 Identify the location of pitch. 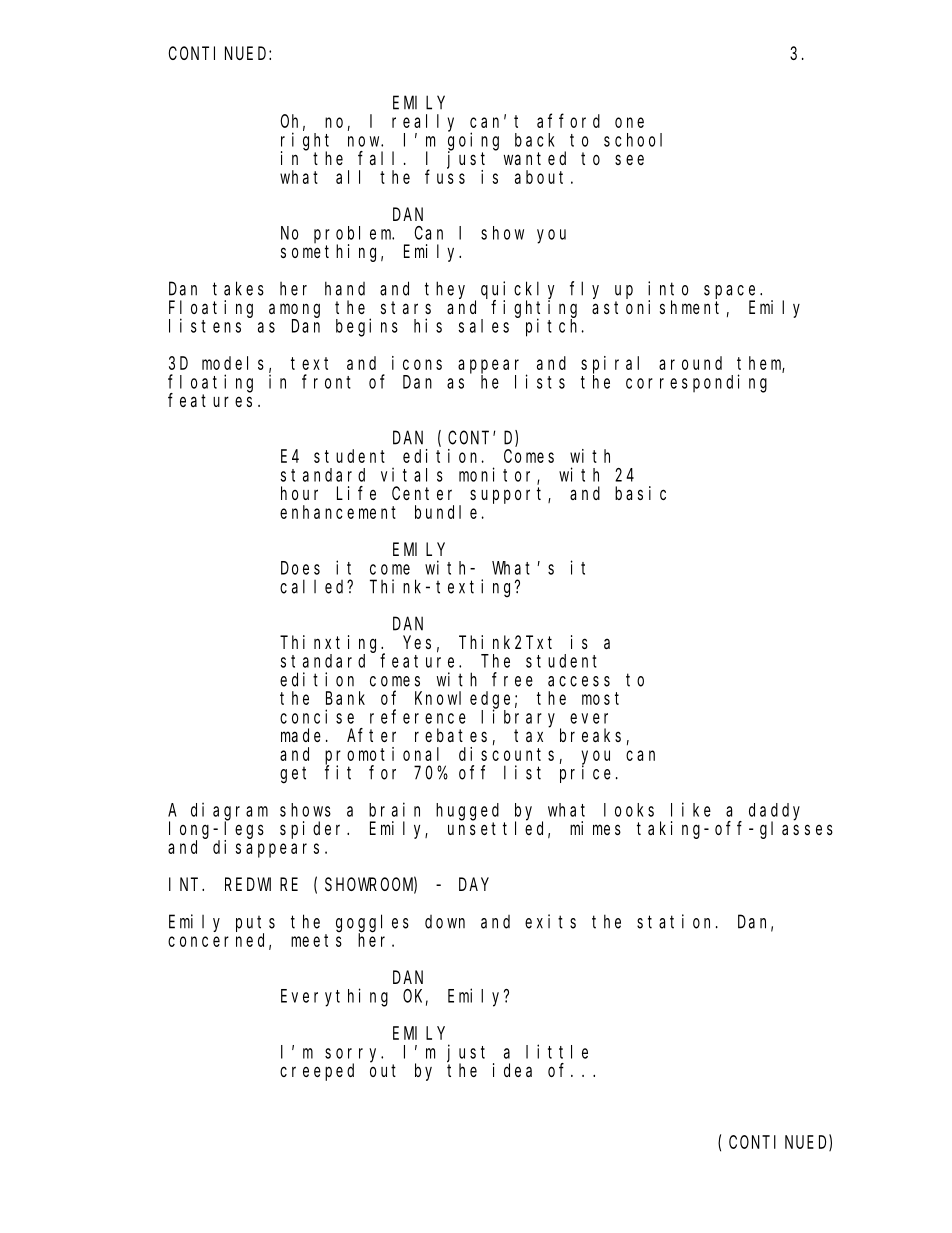
(554, 327).
